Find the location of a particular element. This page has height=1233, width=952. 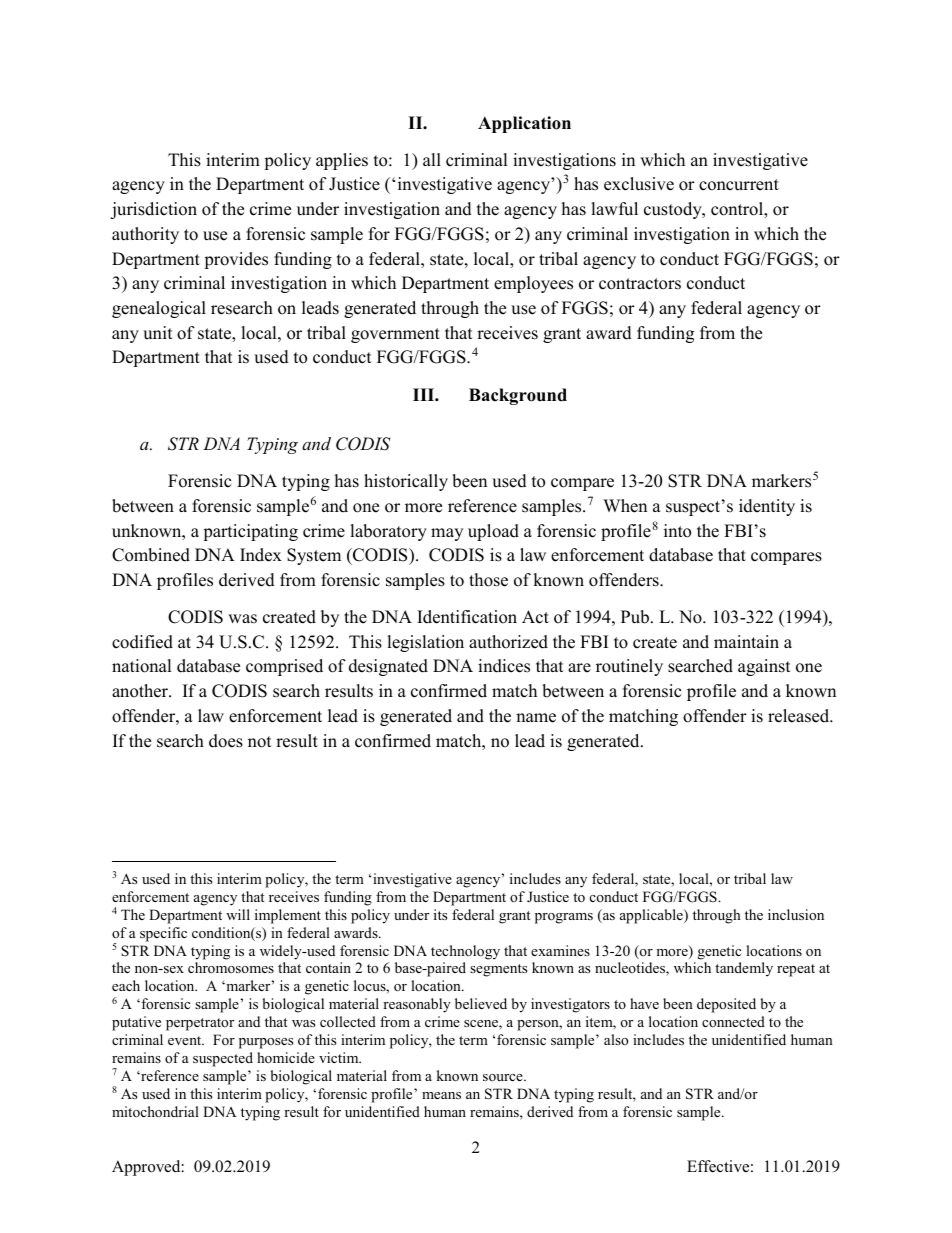

identity is located at coordinates (767, 507).
